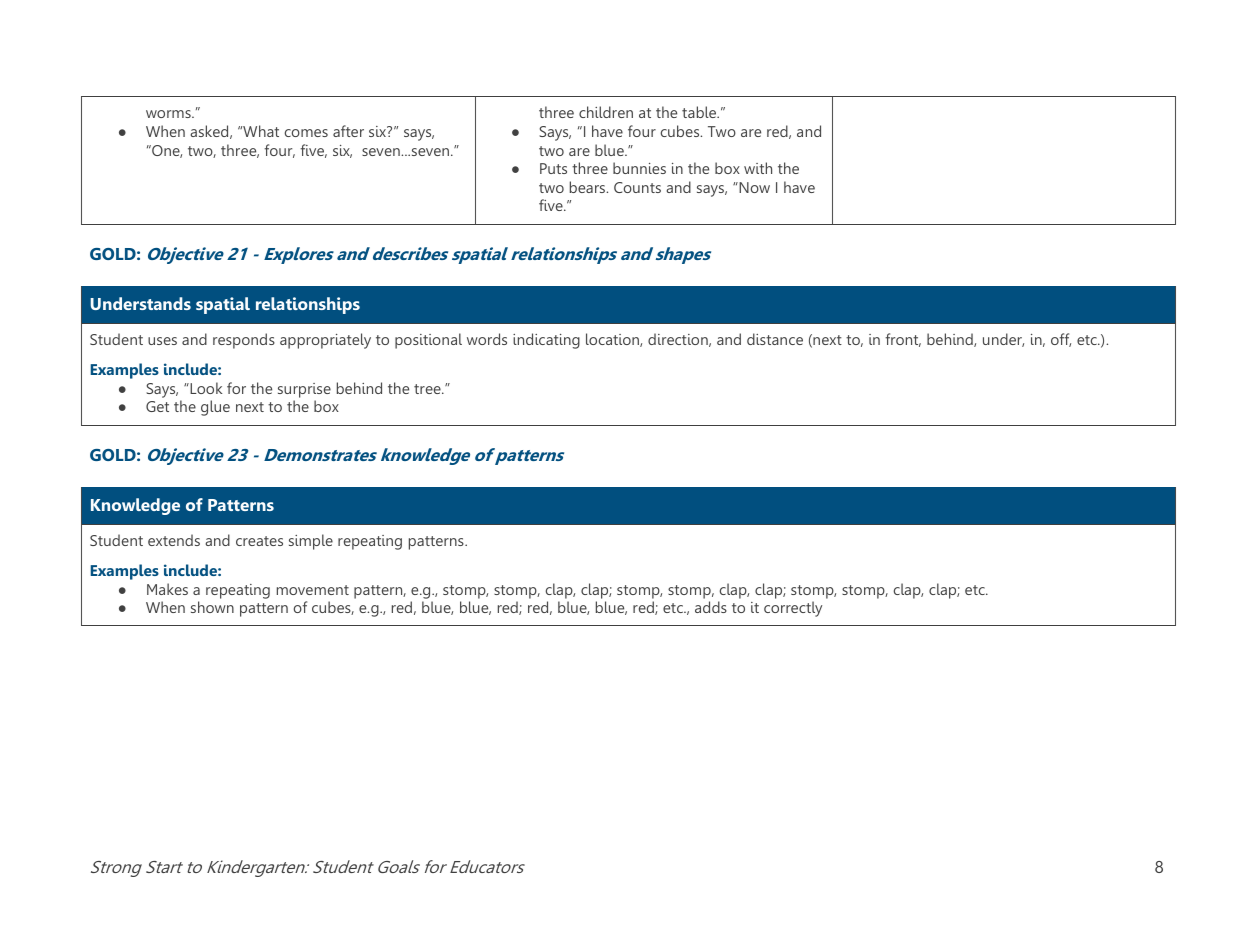 This image has height=952, width=1233. What do you see at coordinates (546, 341) in the image?
I see `indicating` at bounding box center [546, 341].
